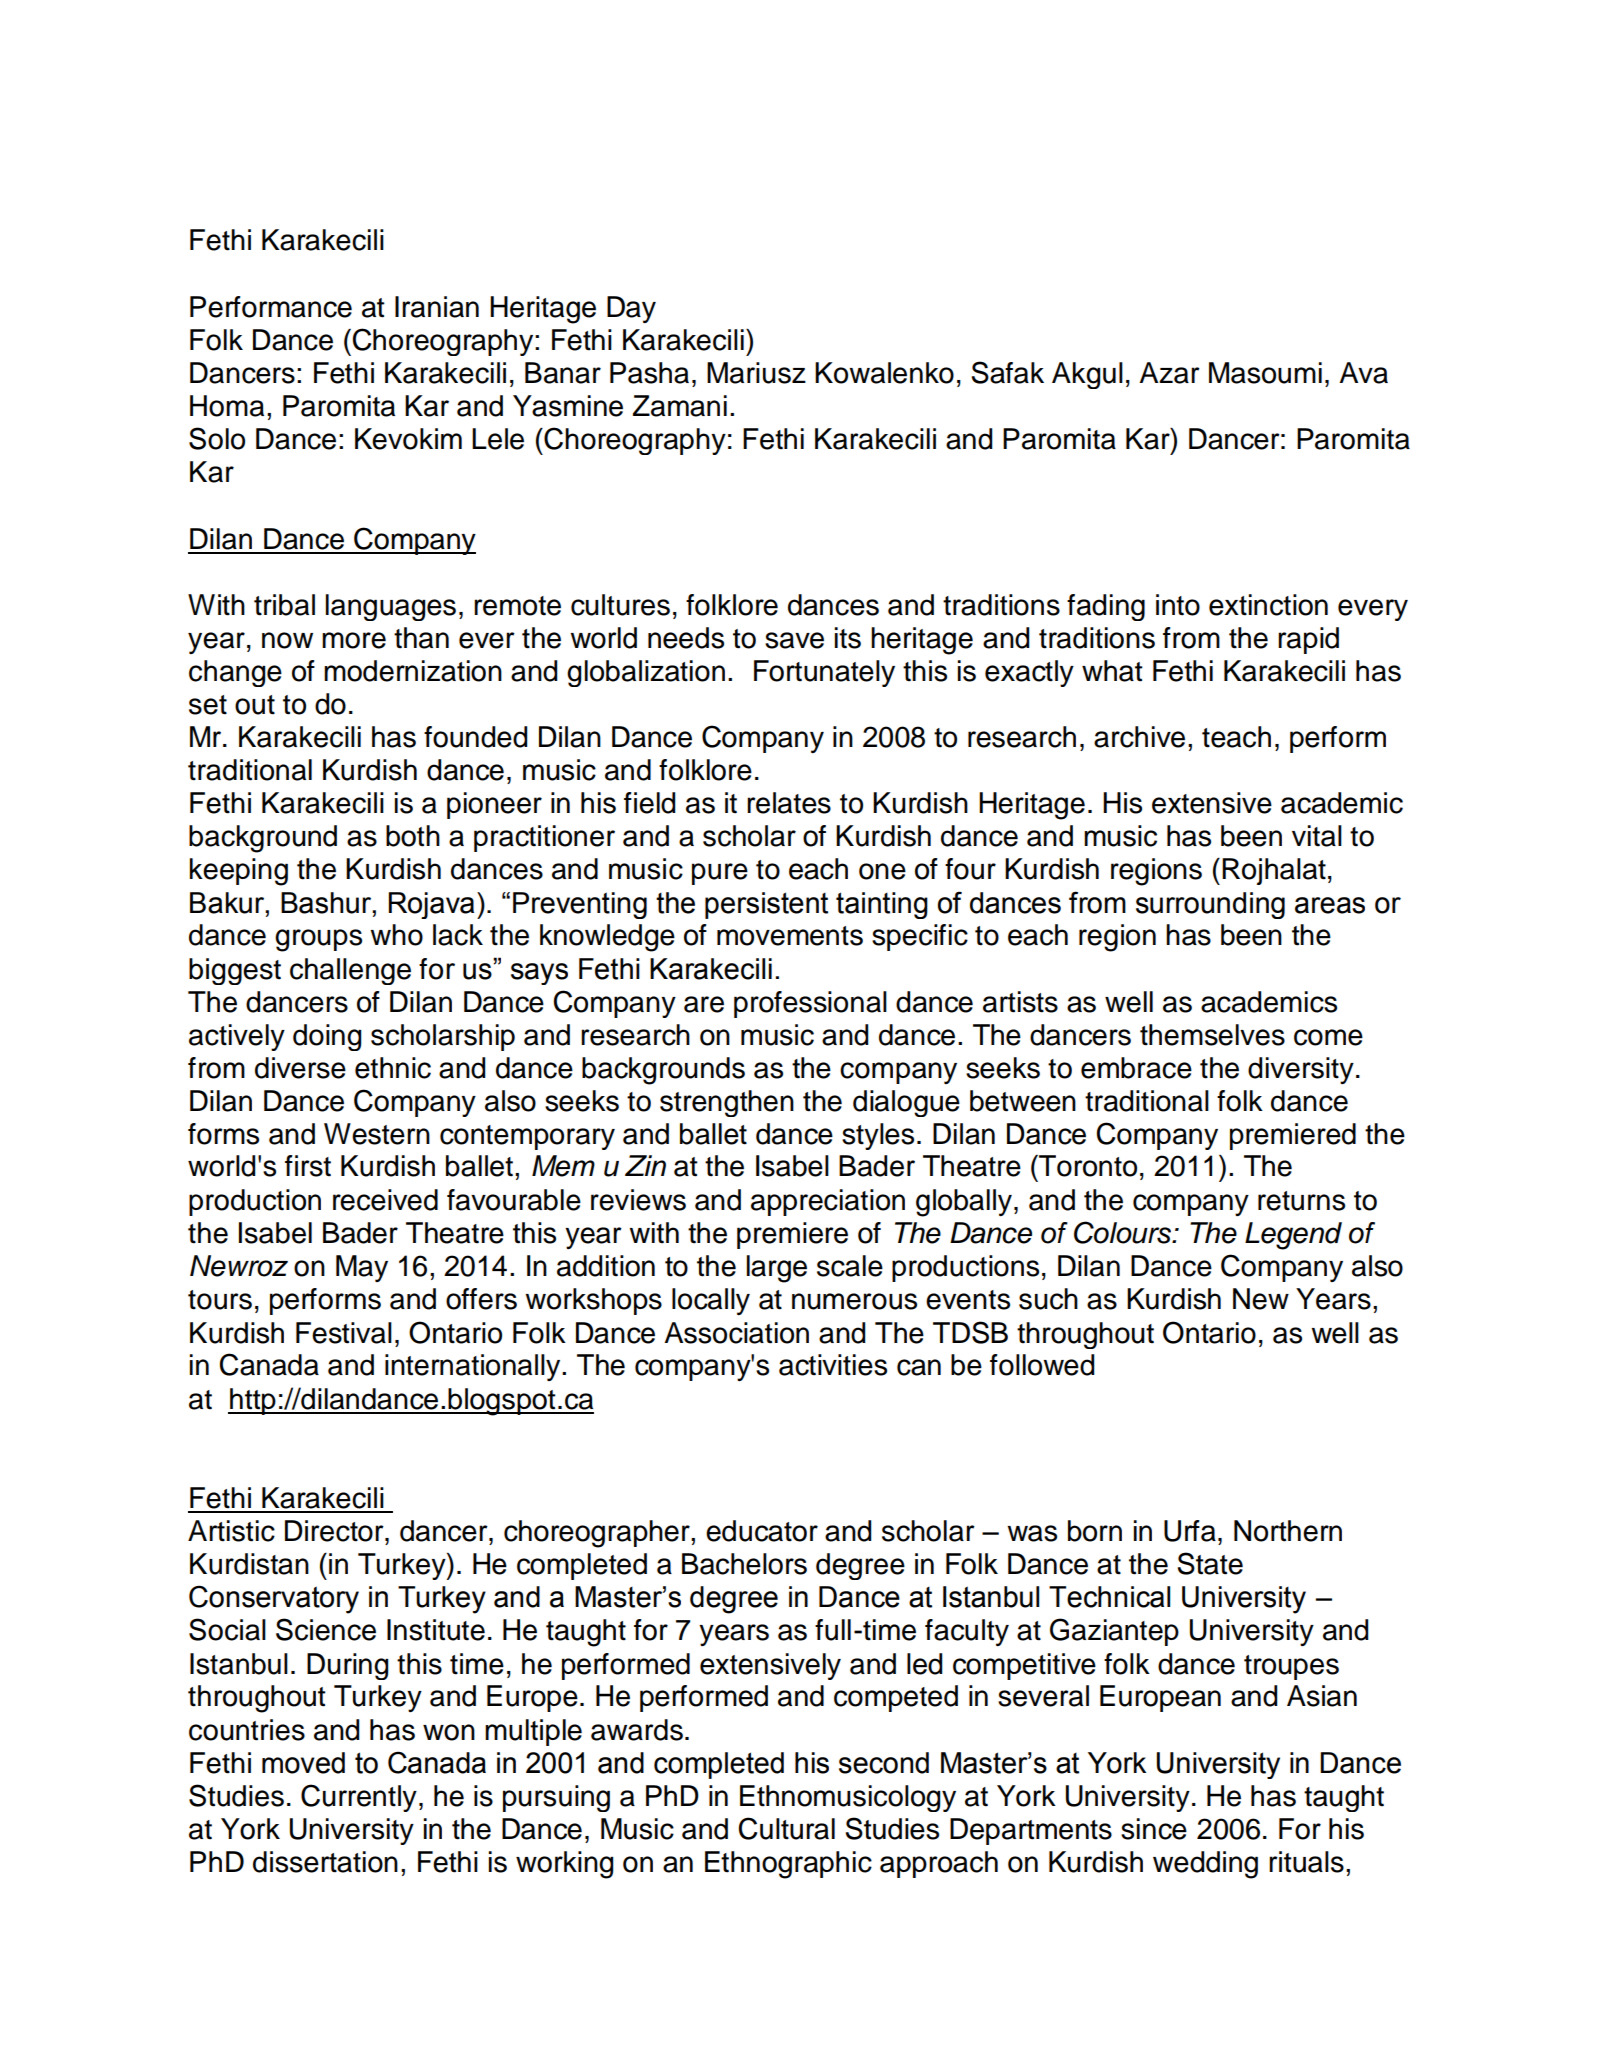 The image size is (1600, 2071). I want to click on Pasha, so click(649, 373).
